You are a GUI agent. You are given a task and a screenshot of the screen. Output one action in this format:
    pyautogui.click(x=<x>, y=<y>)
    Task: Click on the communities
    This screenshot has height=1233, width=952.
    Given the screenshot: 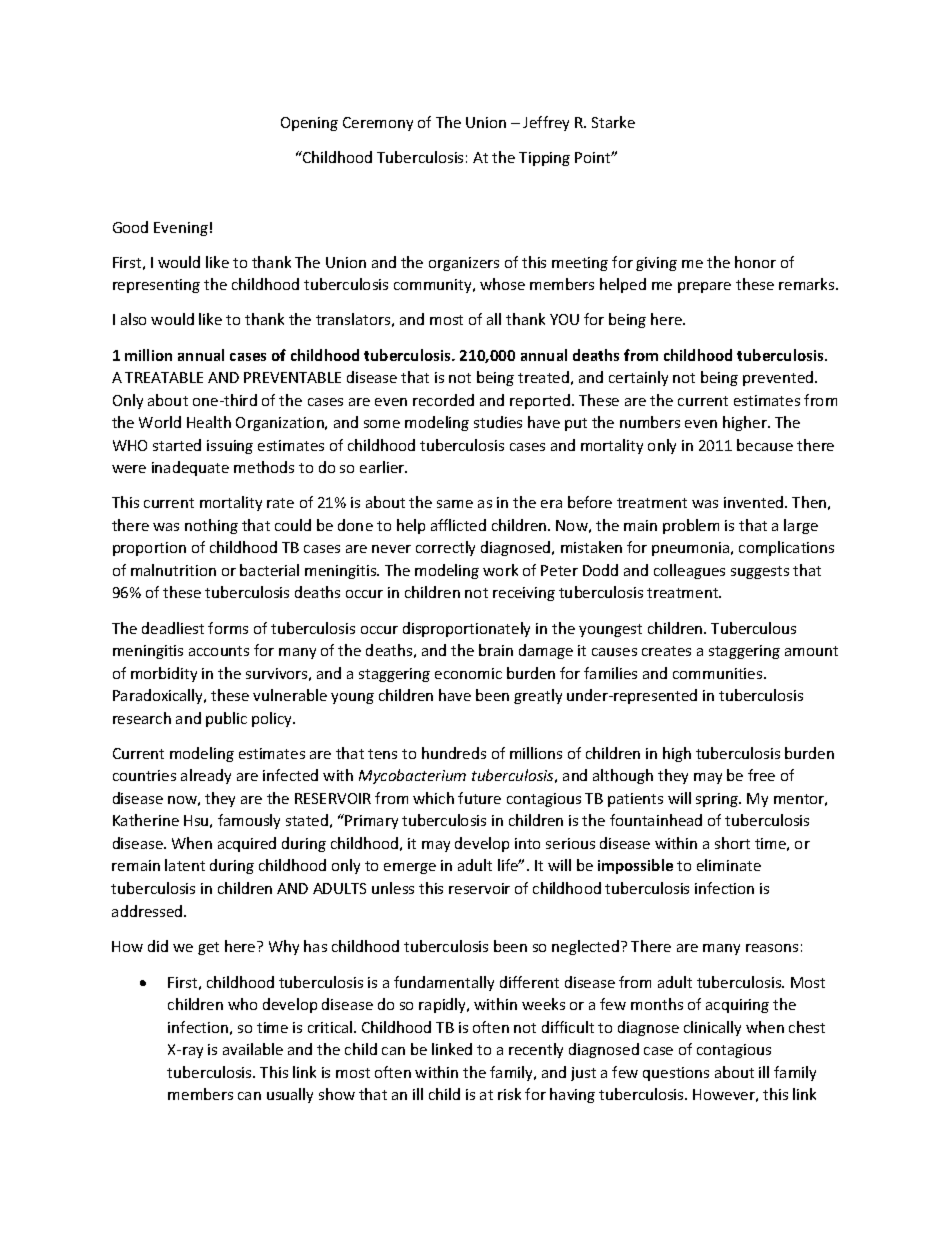 What is the action you would take?
    pyautogui.click(x=719, y=673)
